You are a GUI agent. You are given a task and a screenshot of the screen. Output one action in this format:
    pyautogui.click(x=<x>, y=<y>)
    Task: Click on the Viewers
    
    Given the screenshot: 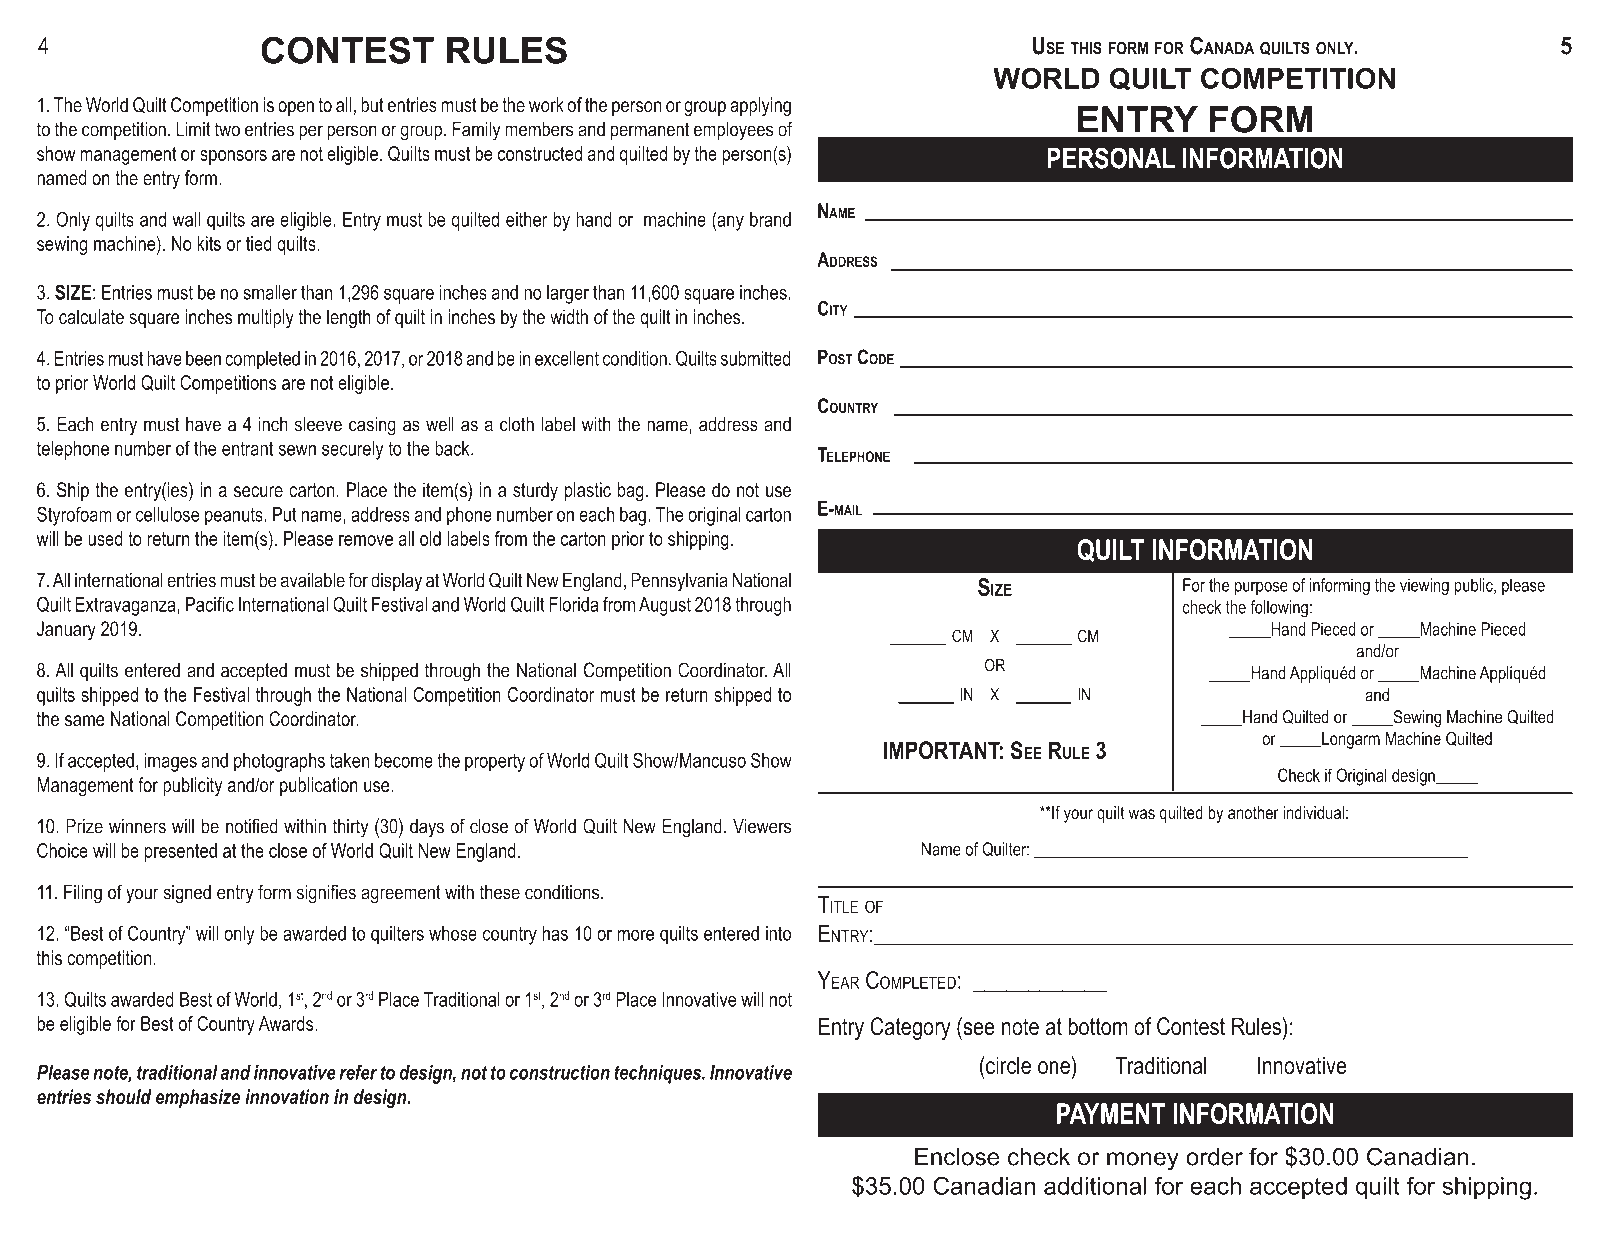 What is the action you would take?
    pyautogui.click(x=762, y=826)
